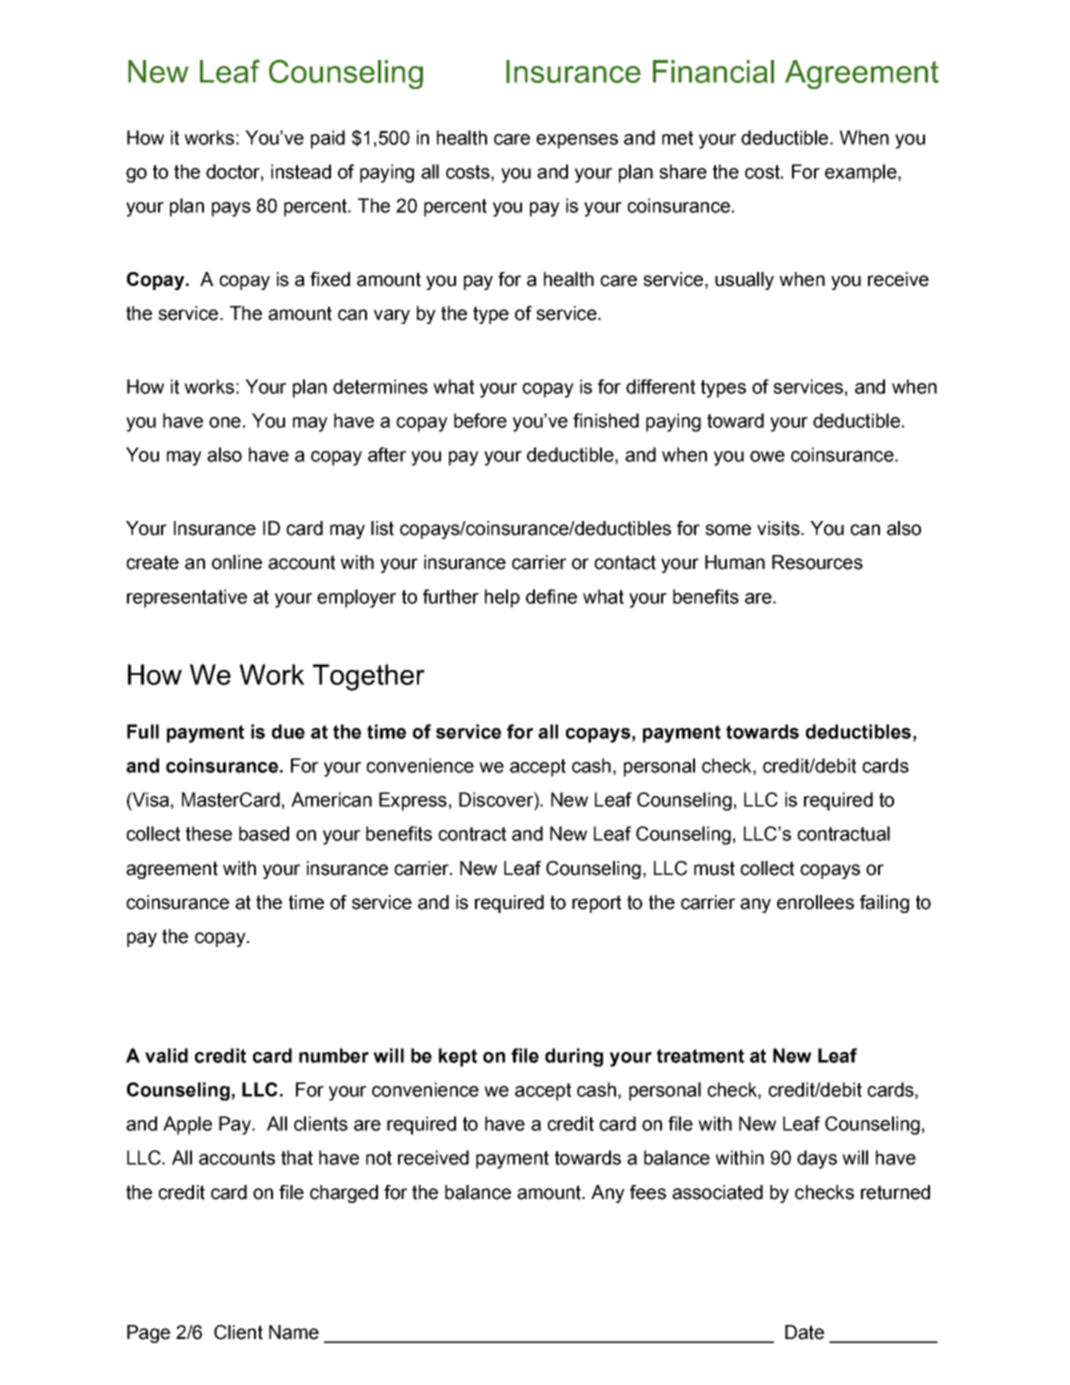 This image has height=1385, width=1070. Describe the element at coordinates (301, 171) in the image. I see `instead` at that location.
